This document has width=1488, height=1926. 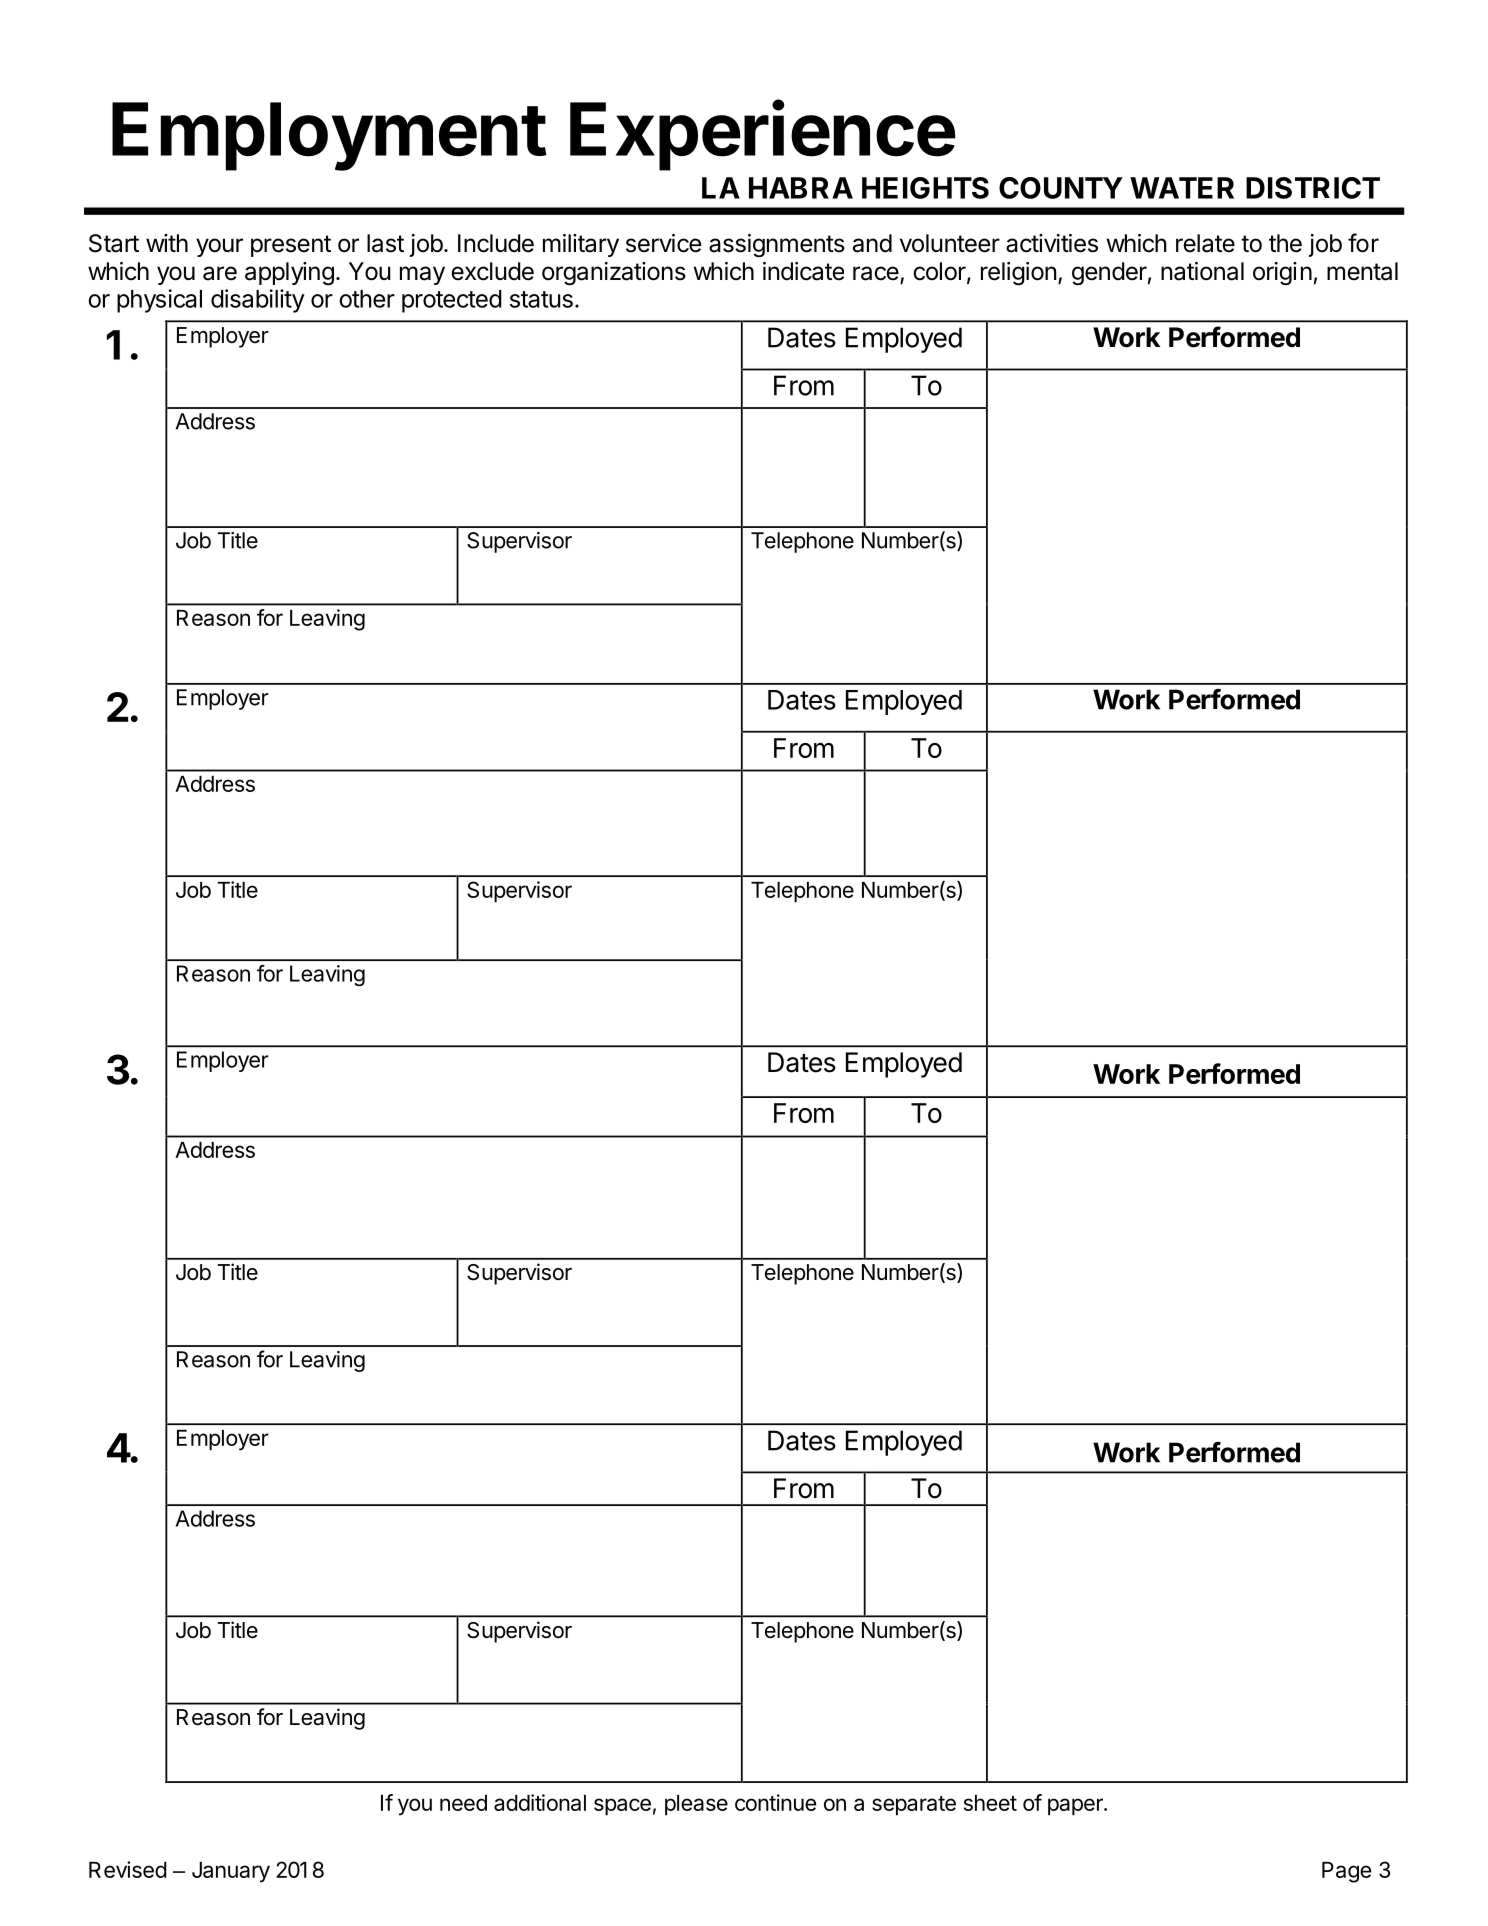 I want to click on origin, so click(x=1282, y=274).
